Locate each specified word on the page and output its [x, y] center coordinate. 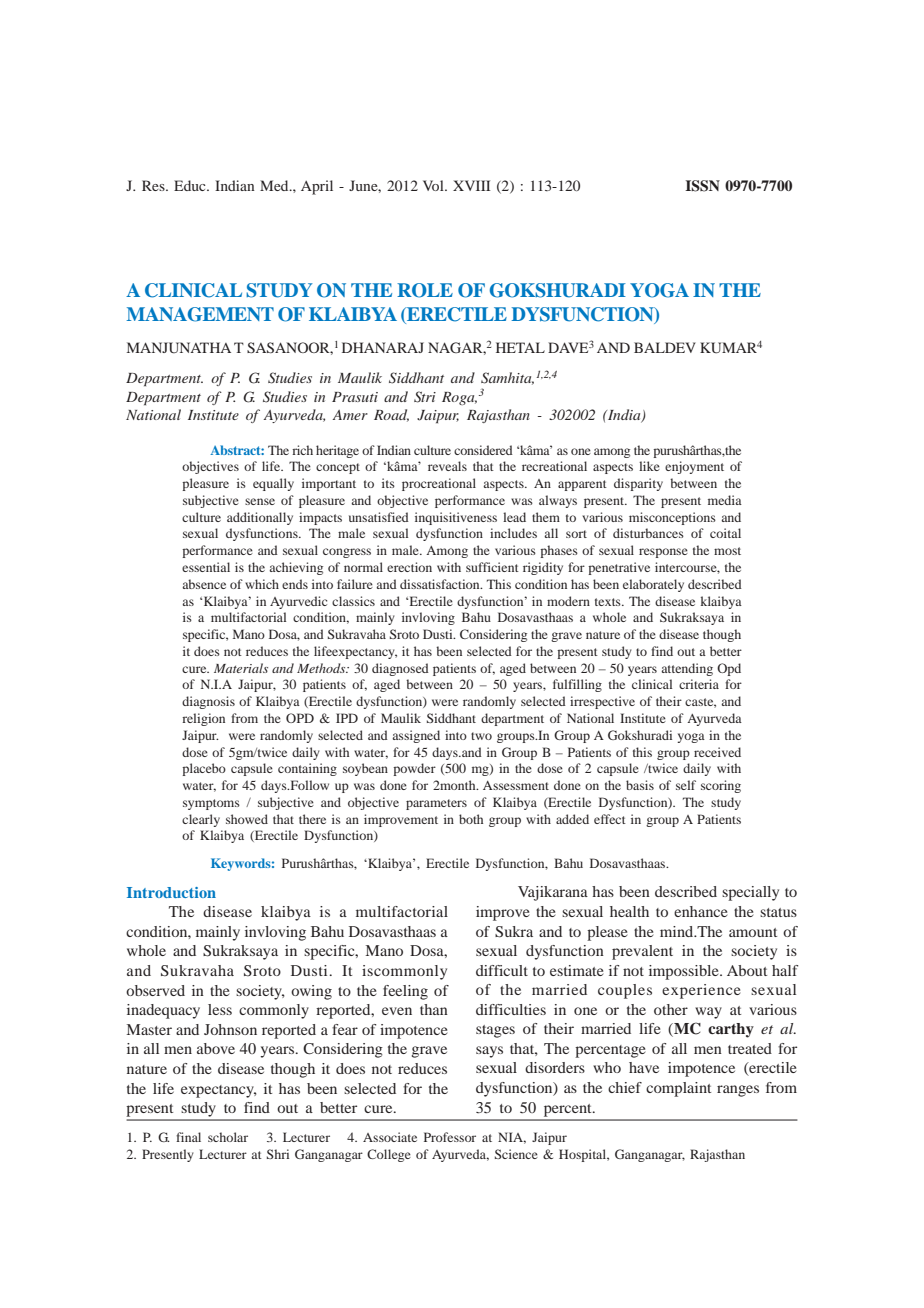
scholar [228, 1137]
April [317, 187]
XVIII [472, 185]
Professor [450, 1137]
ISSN [702, 186]
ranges [738, 1091]
